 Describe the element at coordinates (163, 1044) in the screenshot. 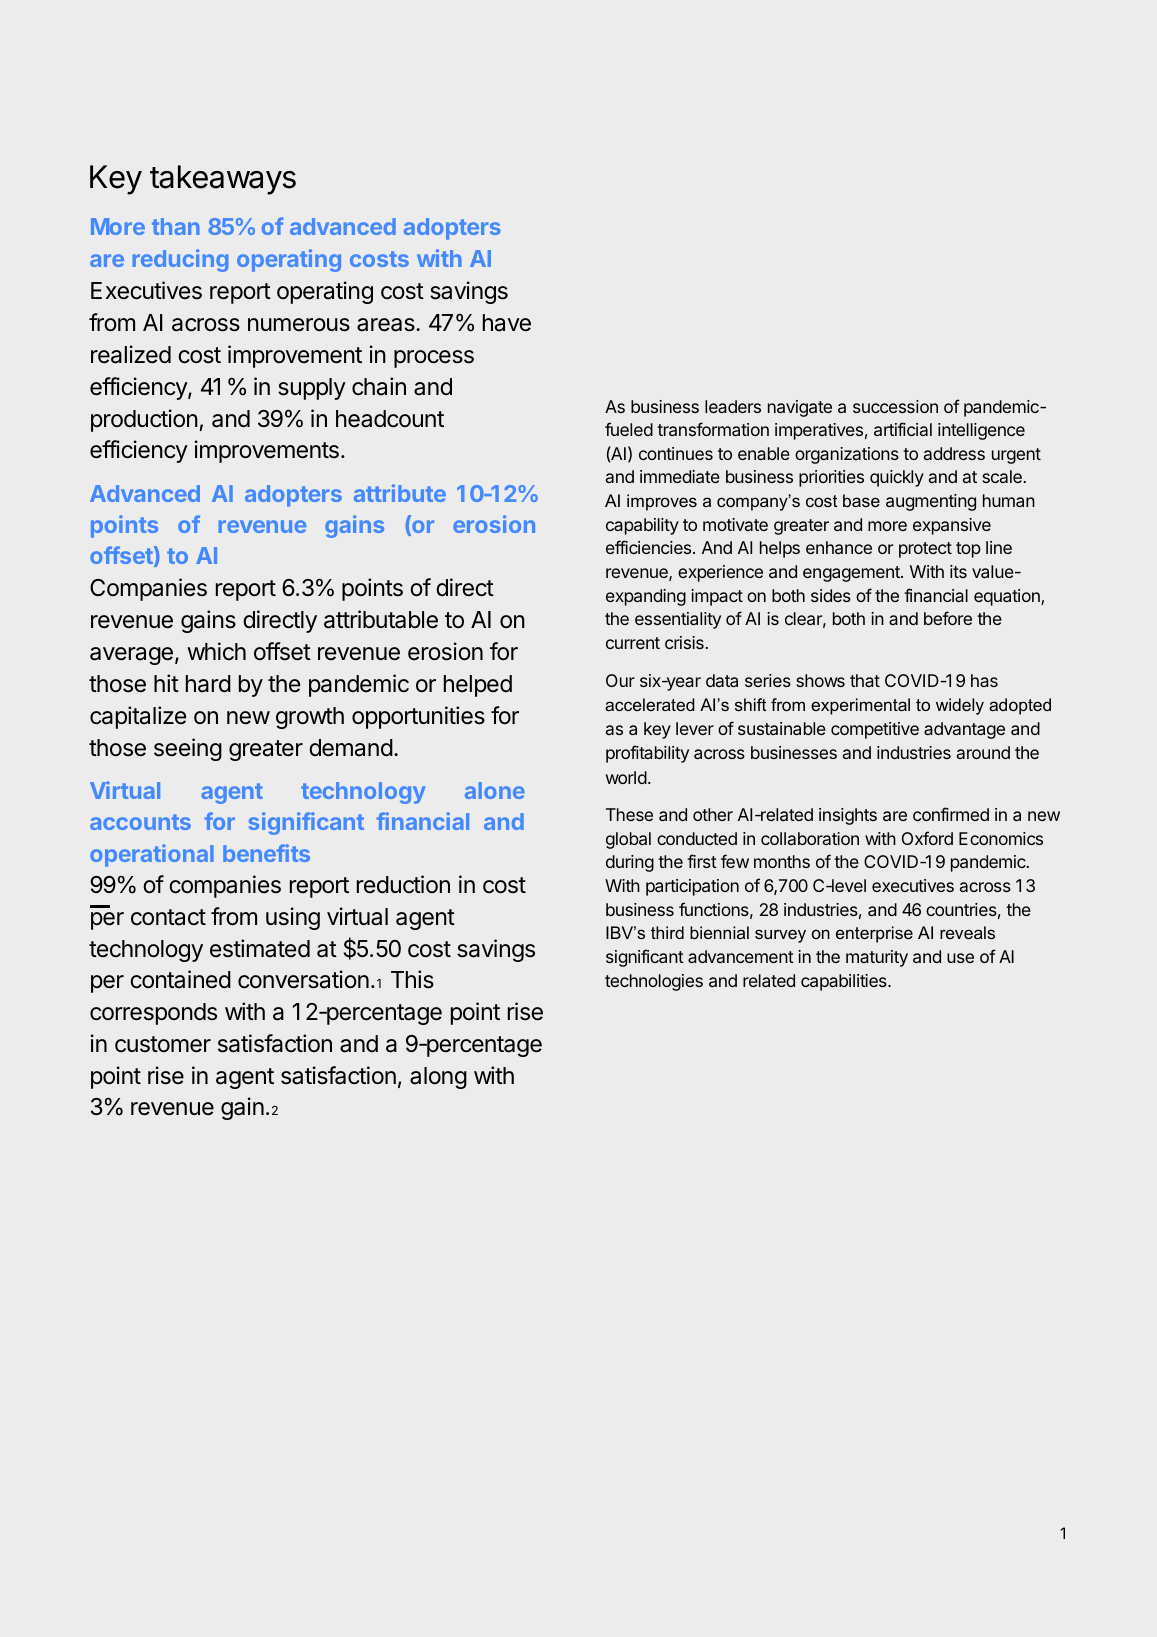

I see `customer` at that location.
